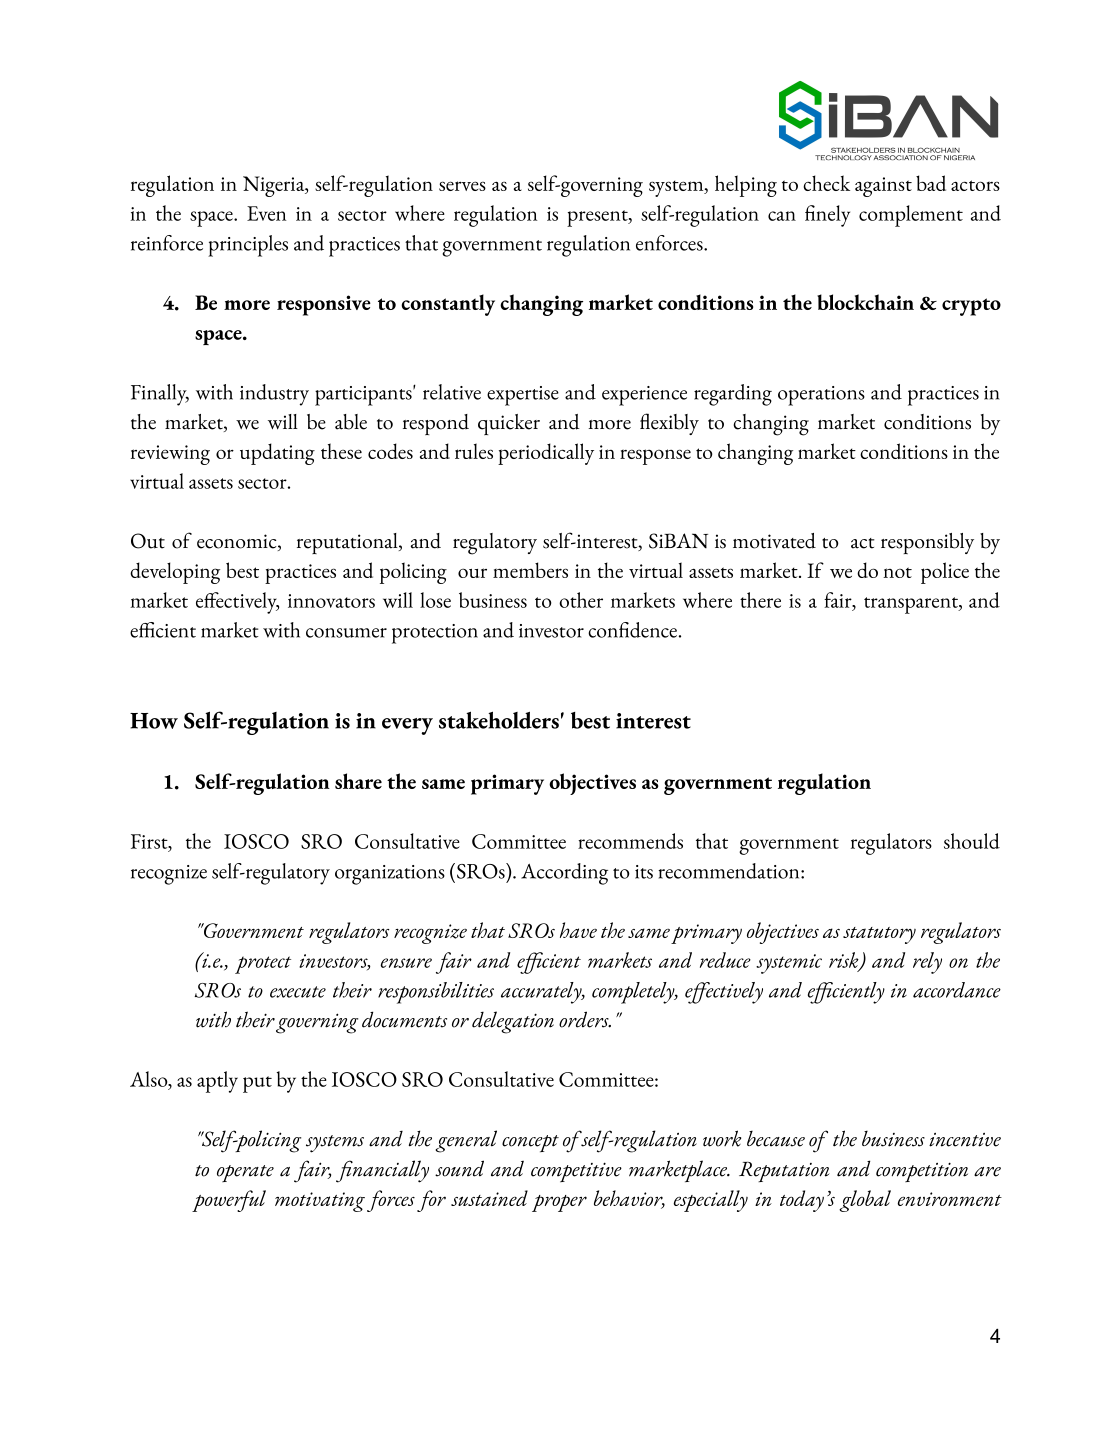 Image resolution: width=1105 pixels, height=1429 pixels. Describe the element at coordinates (150, 842) in the screenshot. I see `First` at that location.
